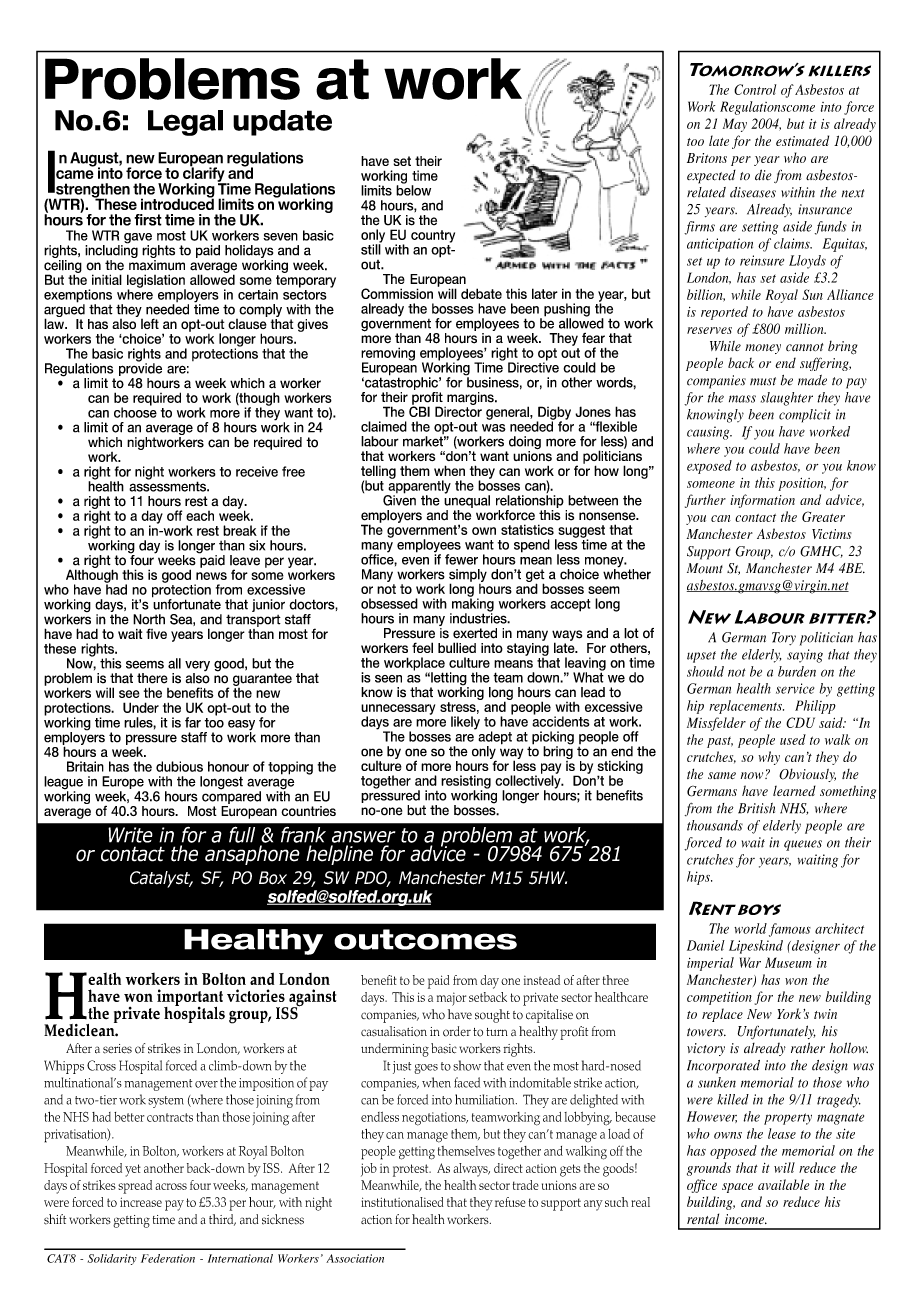 The height and width of the page is (1308, 924). What do you see at coordinates (797, 671) in the page?
I see `burden` at bounding box center [797, 671].
